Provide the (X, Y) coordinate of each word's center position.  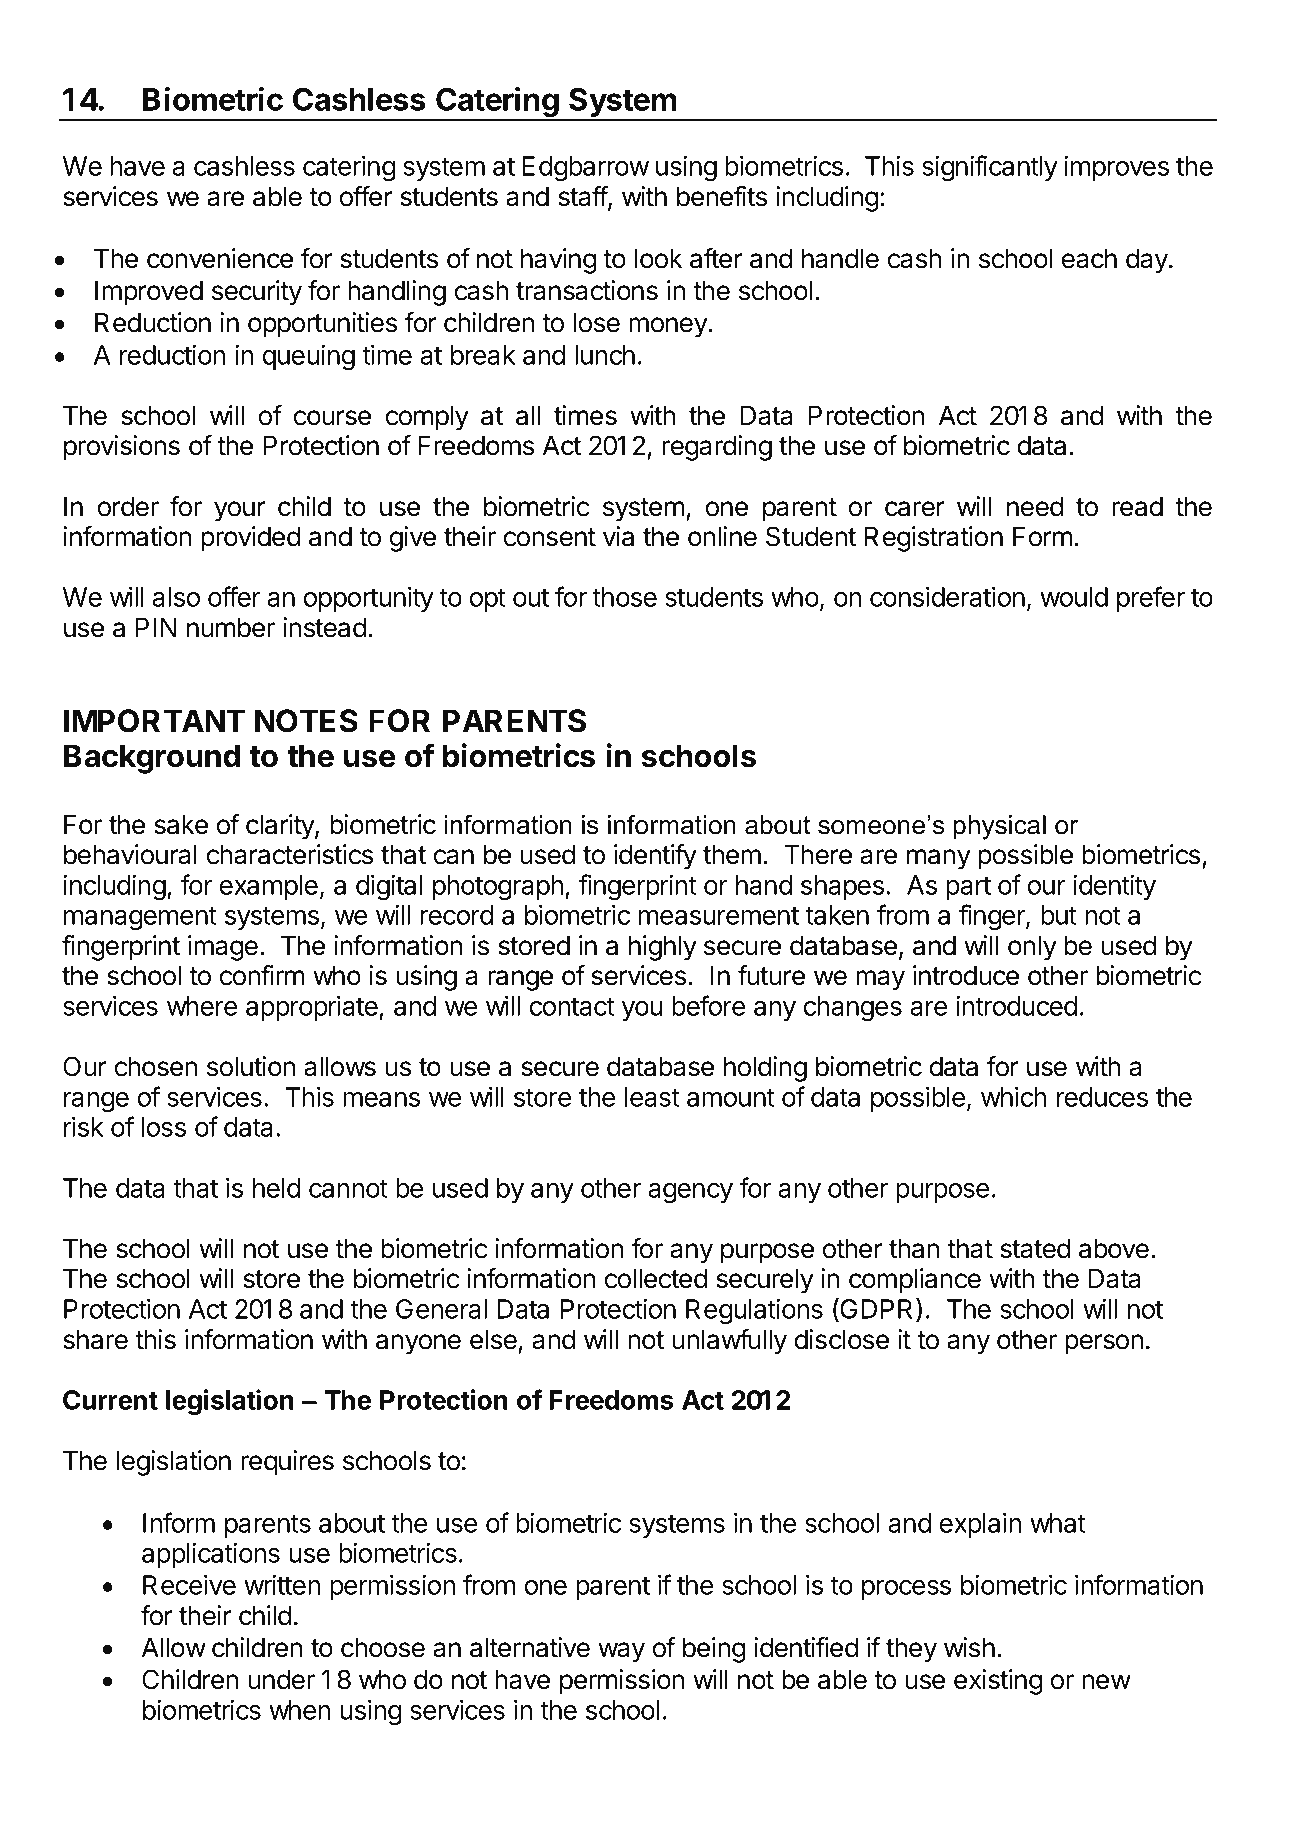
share (95, 1340)
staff (583, 197)
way (621, 1652)
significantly (990, 168)
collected (656, 1279)
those (624, 597)
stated (1035, 1249)
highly (663, 948)
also (176, 597)
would (1074, 597)
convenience (220, 258)
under (281, 1680)
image (223, 948)
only (1032, 948)
